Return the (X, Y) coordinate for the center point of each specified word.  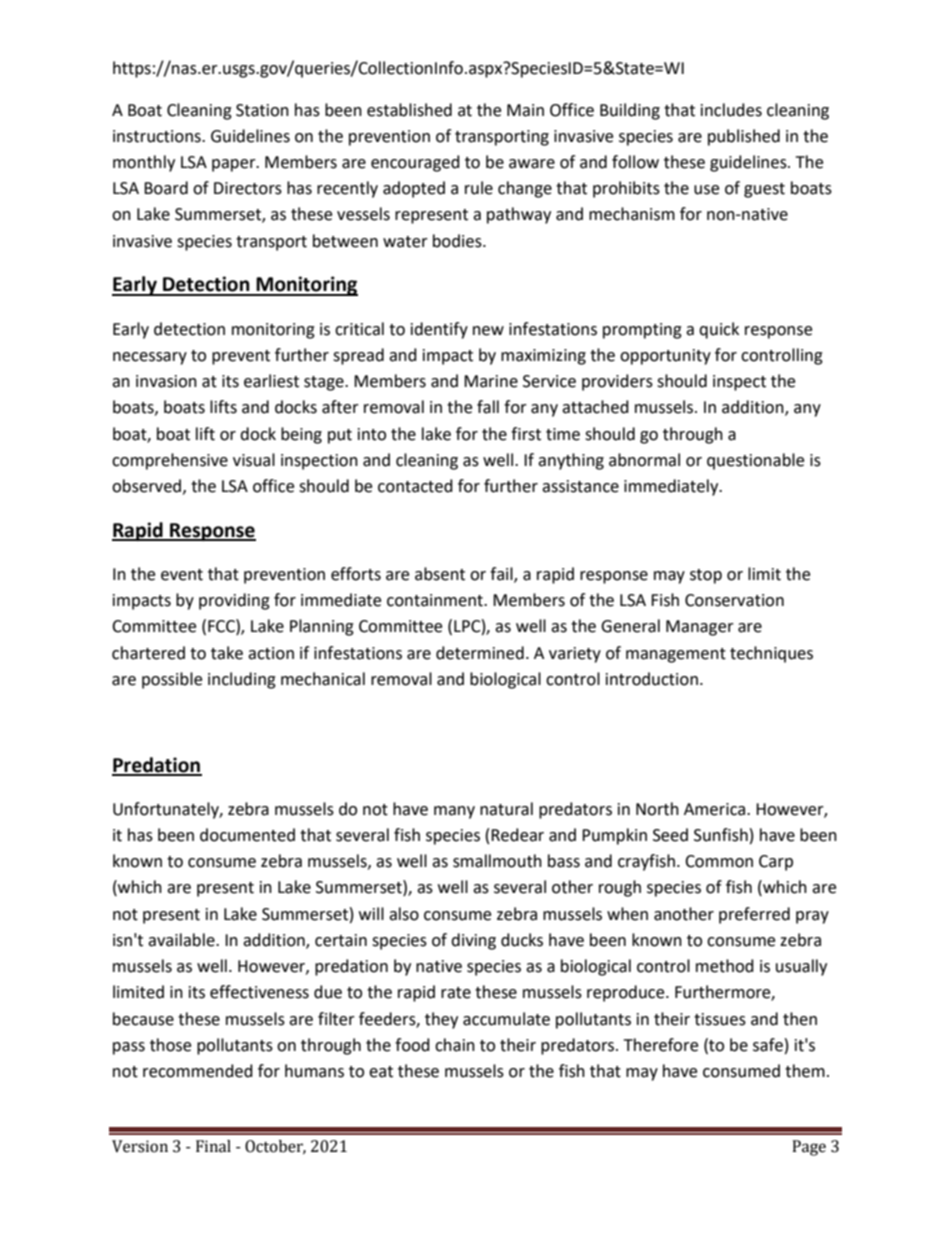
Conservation (734, 600)
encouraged (415, 163)
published (744, 137)
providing (234, 601)
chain (455, 1045)
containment (436, 600)
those (170, 1045)
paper (235, 165)
